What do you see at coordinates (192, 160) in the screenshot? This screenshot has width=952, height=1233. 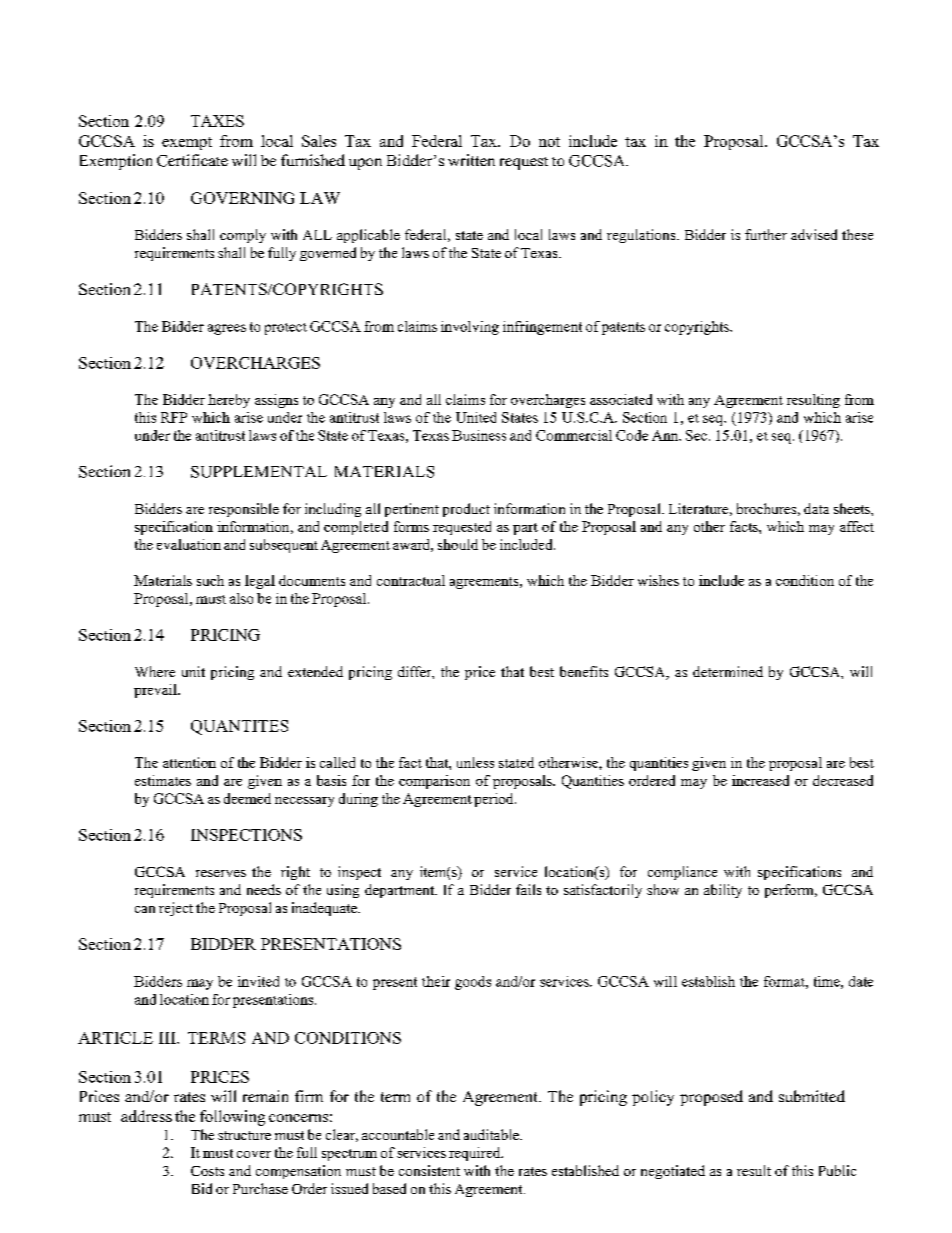 I see `Certificate` at bounding box center [192, 160].
